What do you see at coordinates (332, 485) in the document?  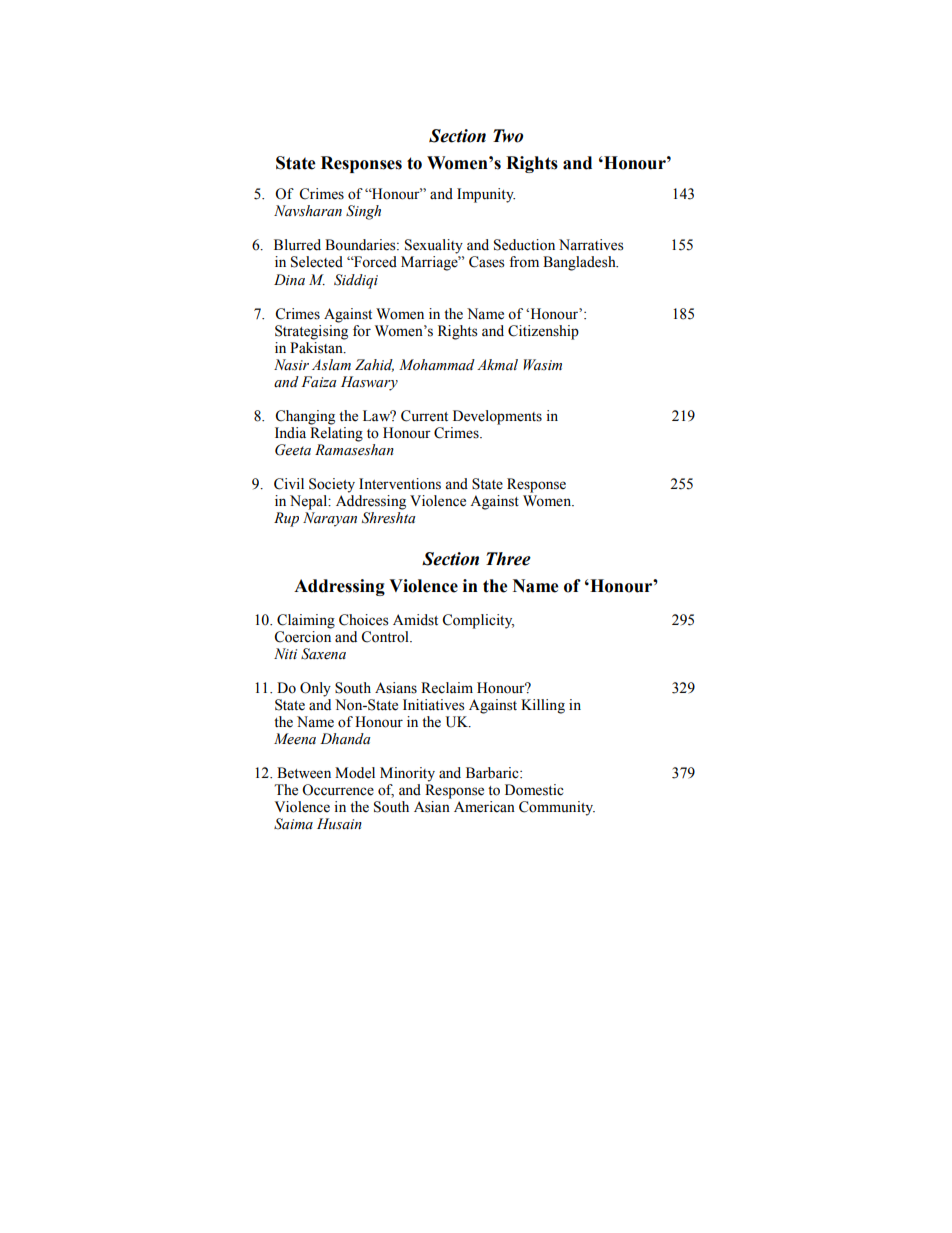 I see `Society` at bounding box center [332, 485].
